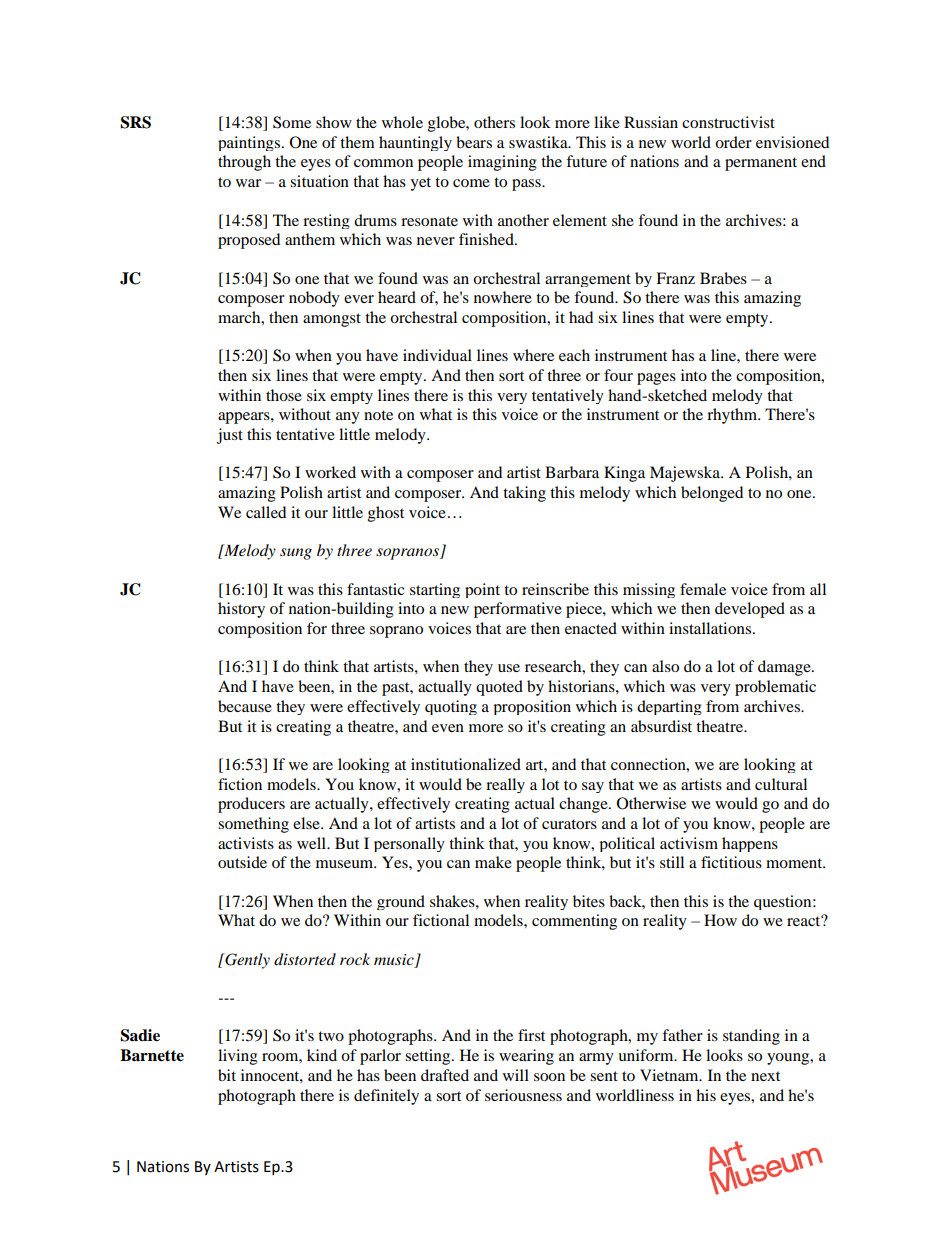  Describe the element at coordinates (445, 1075) in the screenshot. I see `drafted` at that location.
